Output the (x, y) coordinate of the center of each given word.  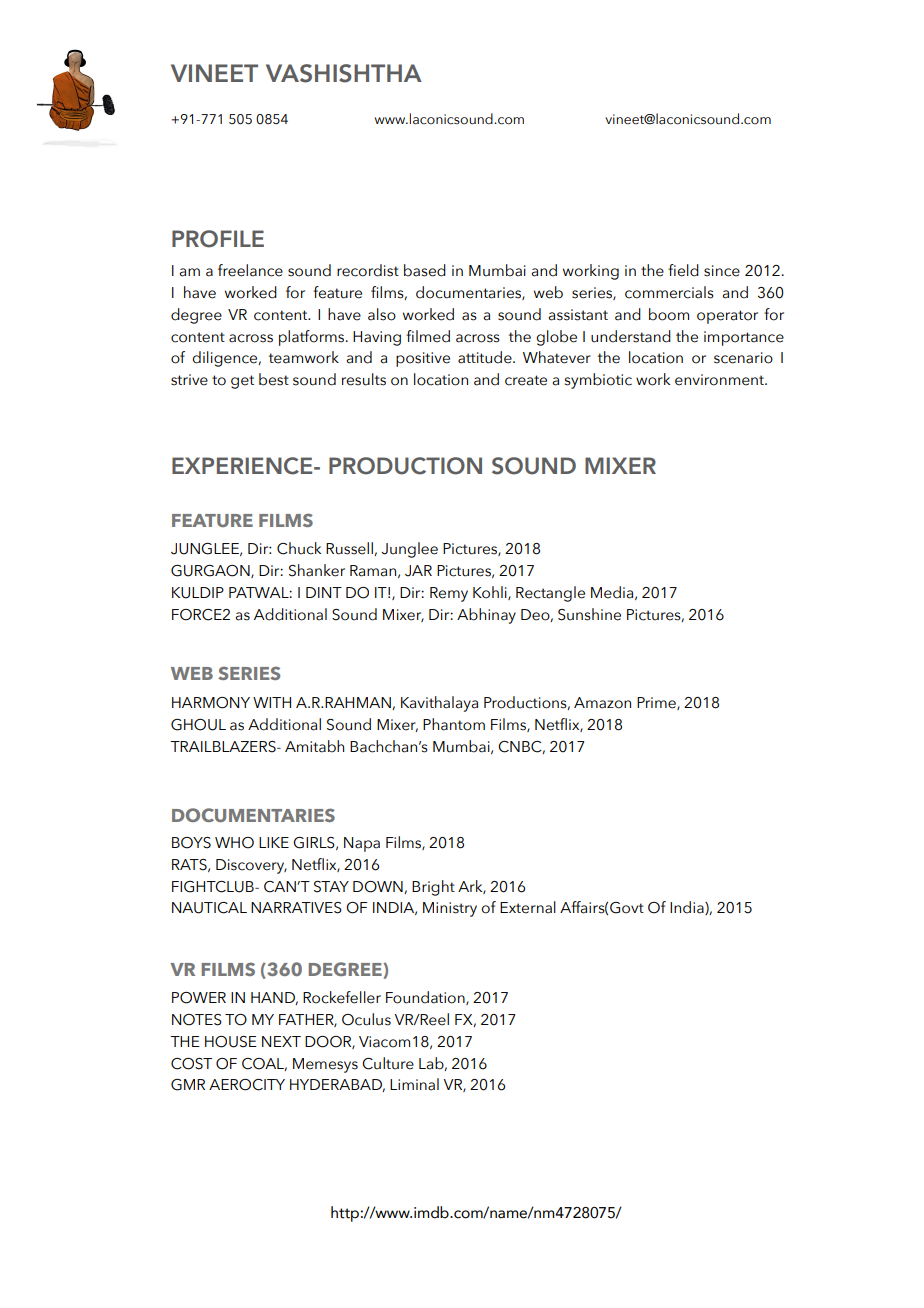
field (683, 270)
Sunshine (589, 614)
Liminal (414, 1084)
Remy (449, 594)
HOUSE (231, 1042)
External (528, 907)
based (425, 270)
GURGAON (211, 571)
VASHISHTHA (344, 73)
